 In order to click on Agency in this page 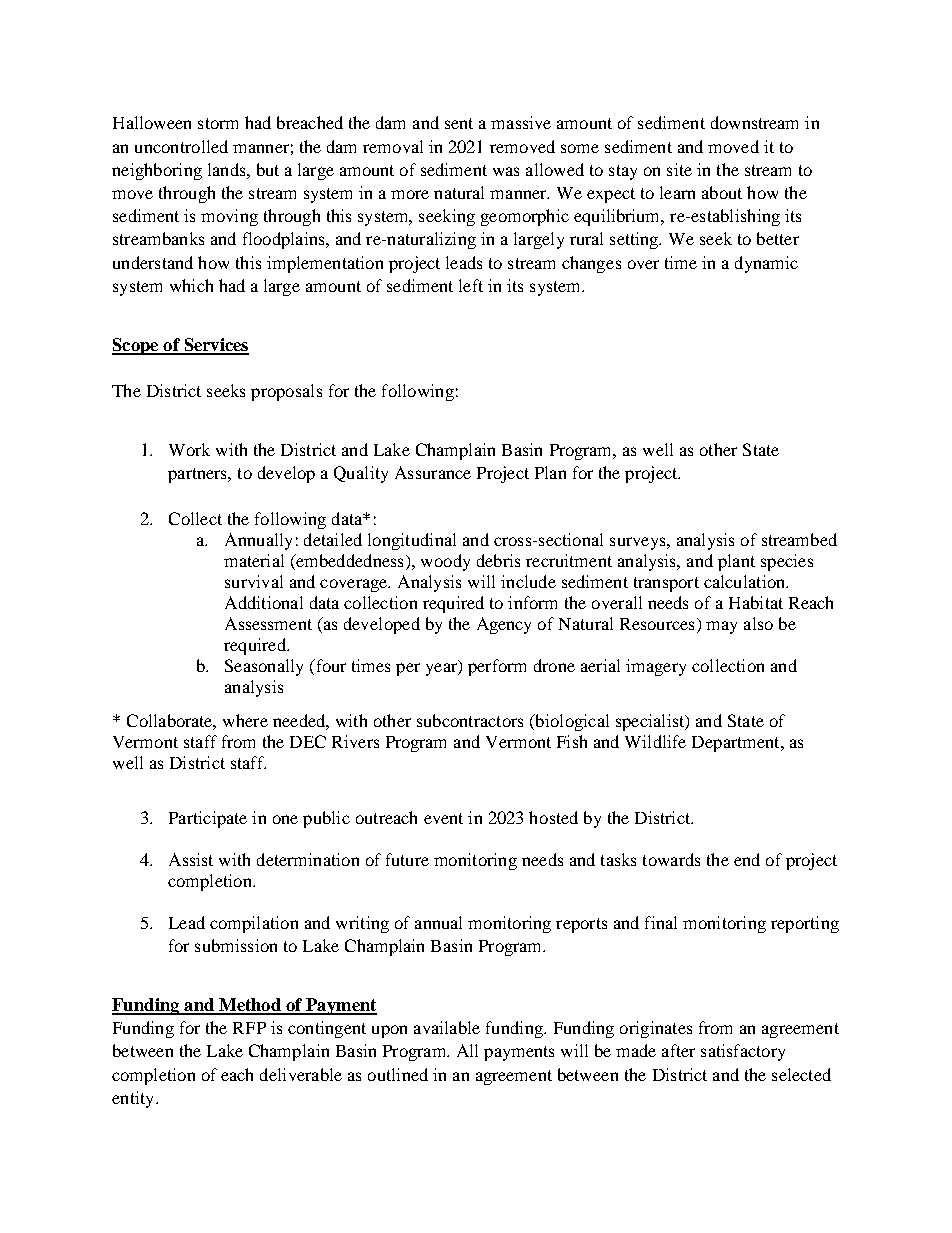, I will do `click(504, 625)`.
